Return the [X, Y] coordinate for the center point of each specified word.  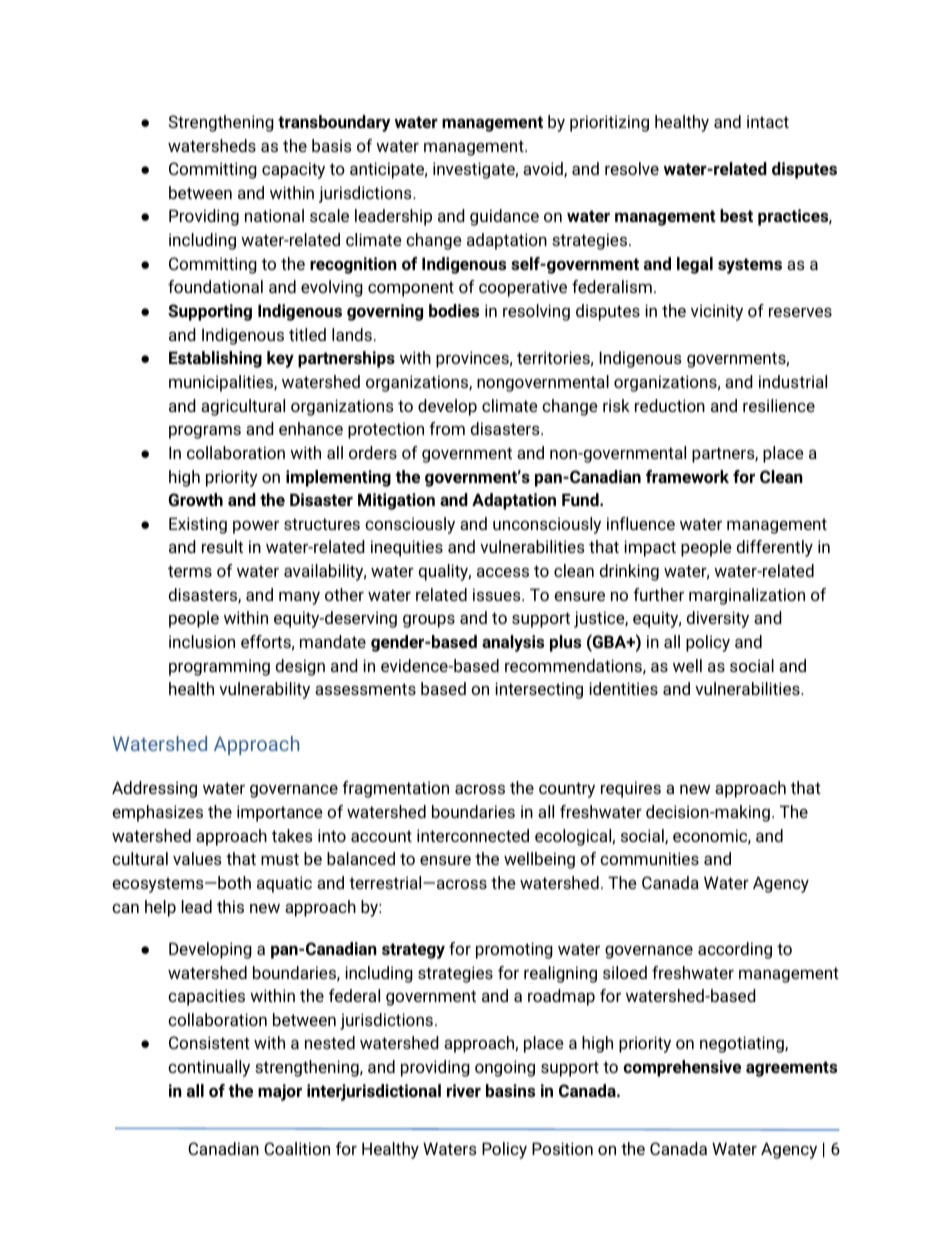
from [447, 428]
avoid [544, 169]
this [230, 906]
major [280, 1092]
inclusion [202, 641]
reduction [670, 405]
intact [768, 121]
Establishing [215, 359]
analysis [513, 643]
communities [649, 858]
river [464, 1090]
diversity [718, 619]
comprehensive [682, 1068]
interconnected [473, 835]
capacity [293, 170]
